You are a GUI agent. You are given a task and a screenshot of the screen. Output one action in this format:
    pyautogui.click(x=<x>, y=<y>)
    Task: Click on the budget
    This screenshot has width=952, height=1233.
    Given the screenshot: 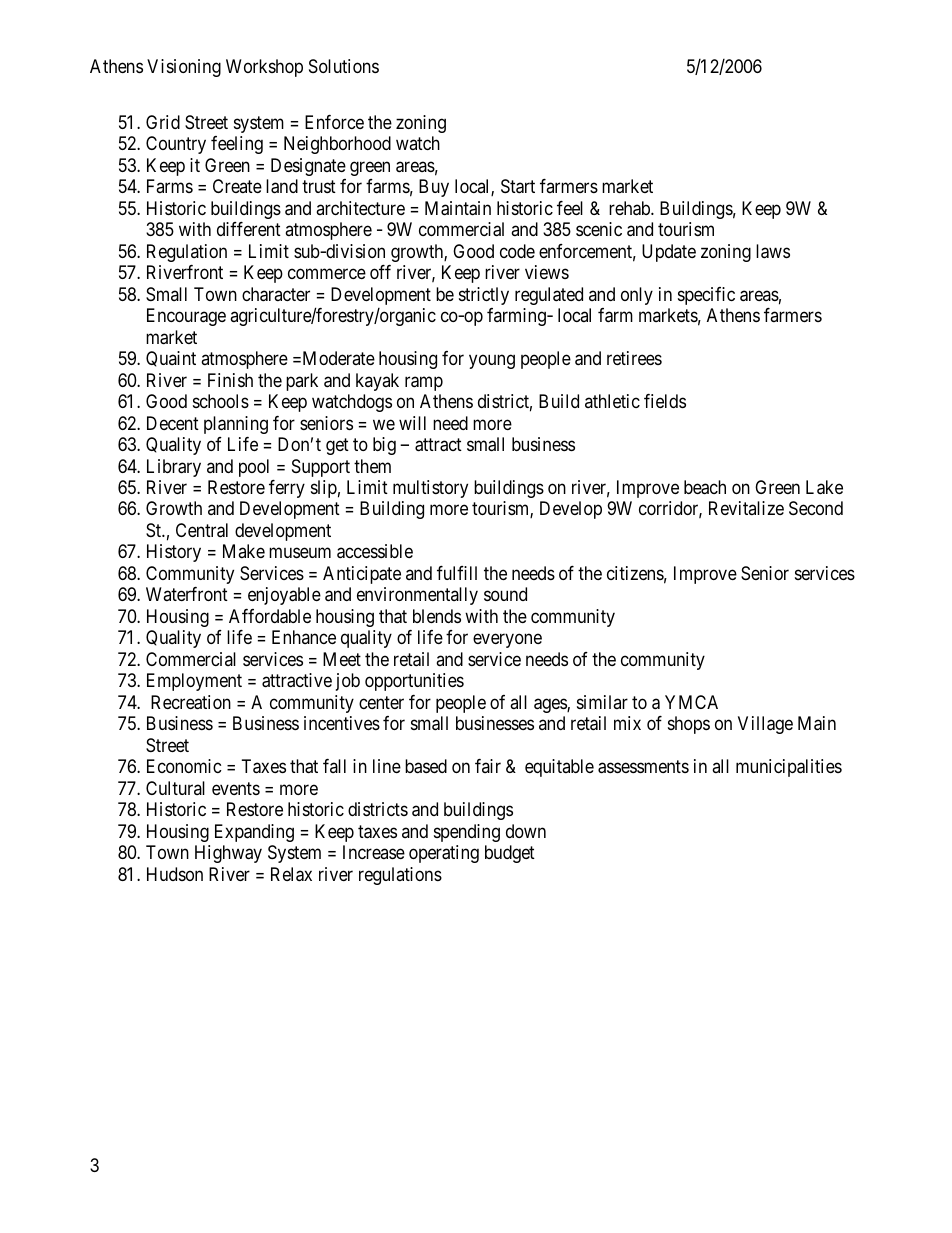 What is the action you would take?
    pyautogui.click(x=510, y=854)
